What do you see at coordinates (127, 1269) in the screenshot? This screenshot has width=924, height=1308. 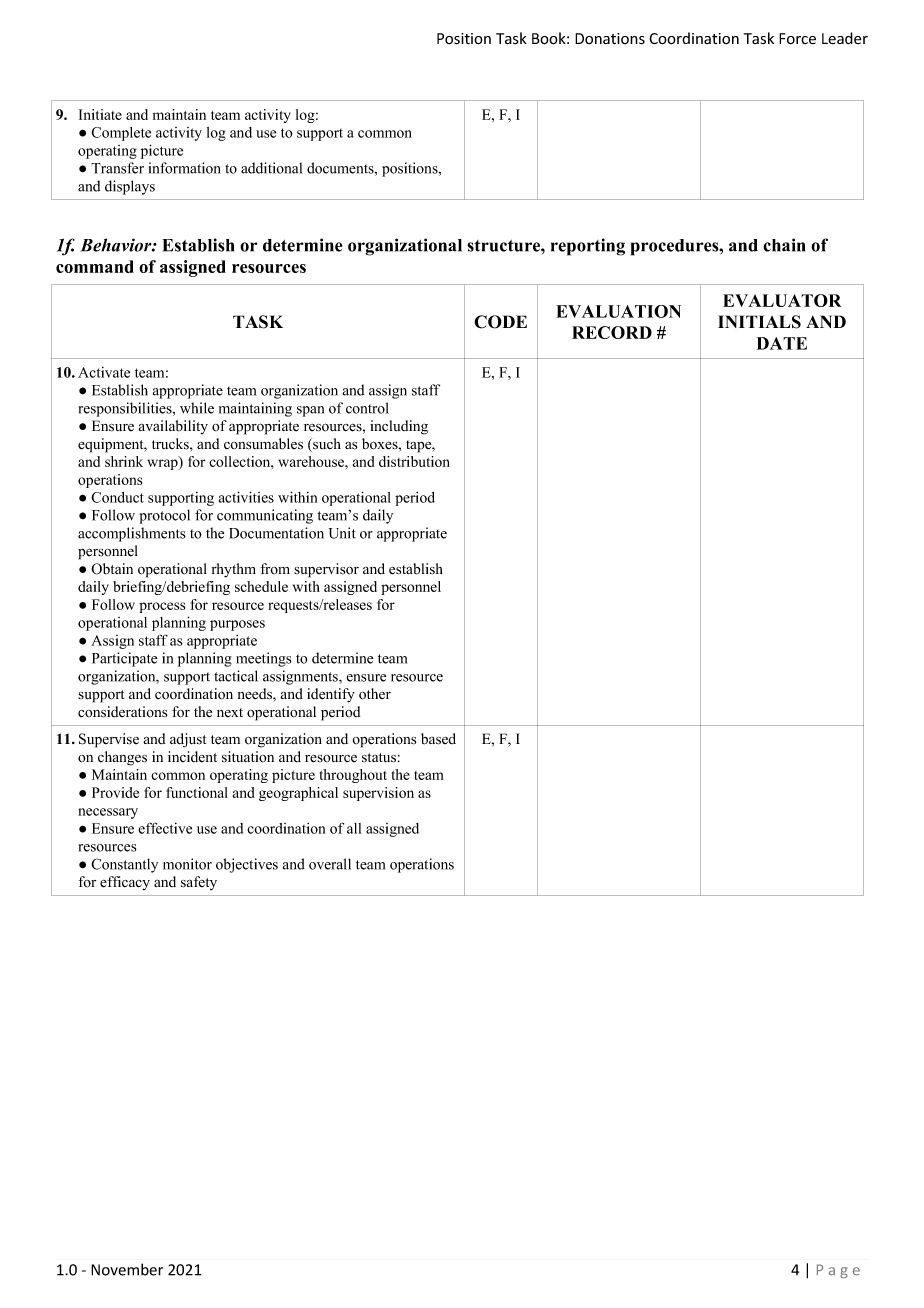 I see `November` at bounding box center [127, 1269].
